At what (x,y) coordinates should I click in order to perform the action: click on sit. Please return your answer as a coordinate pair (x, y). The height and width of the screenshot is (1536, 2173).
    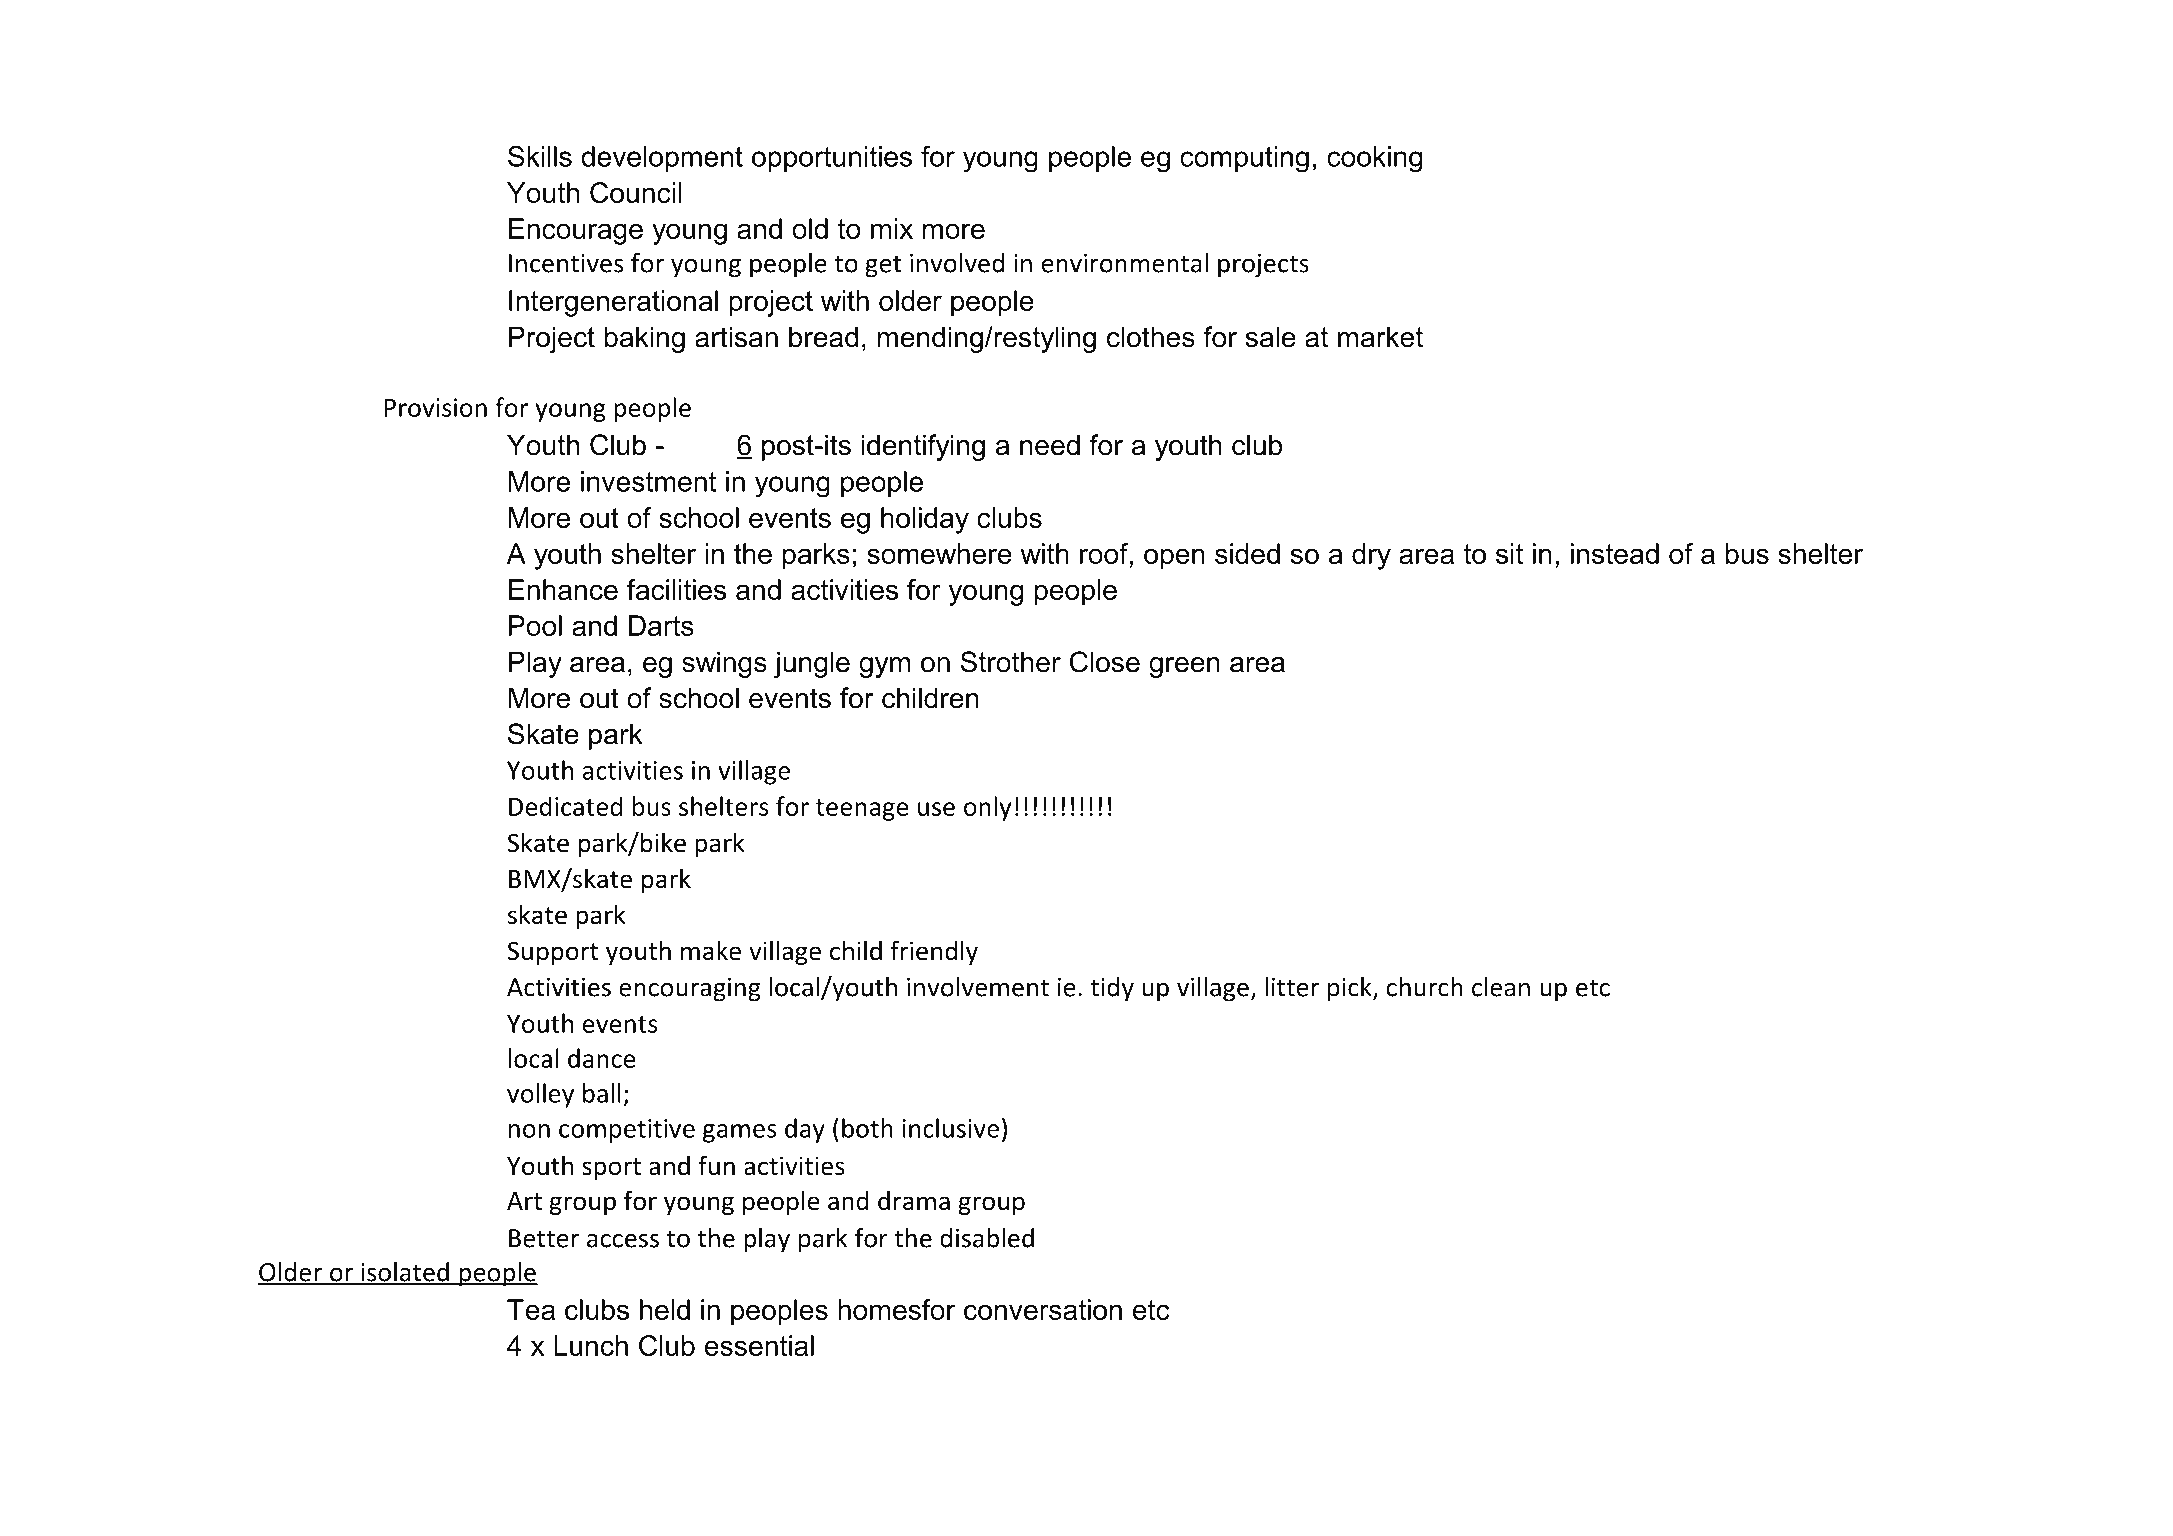
    Looking at the image, I should click on (1509, 553).
